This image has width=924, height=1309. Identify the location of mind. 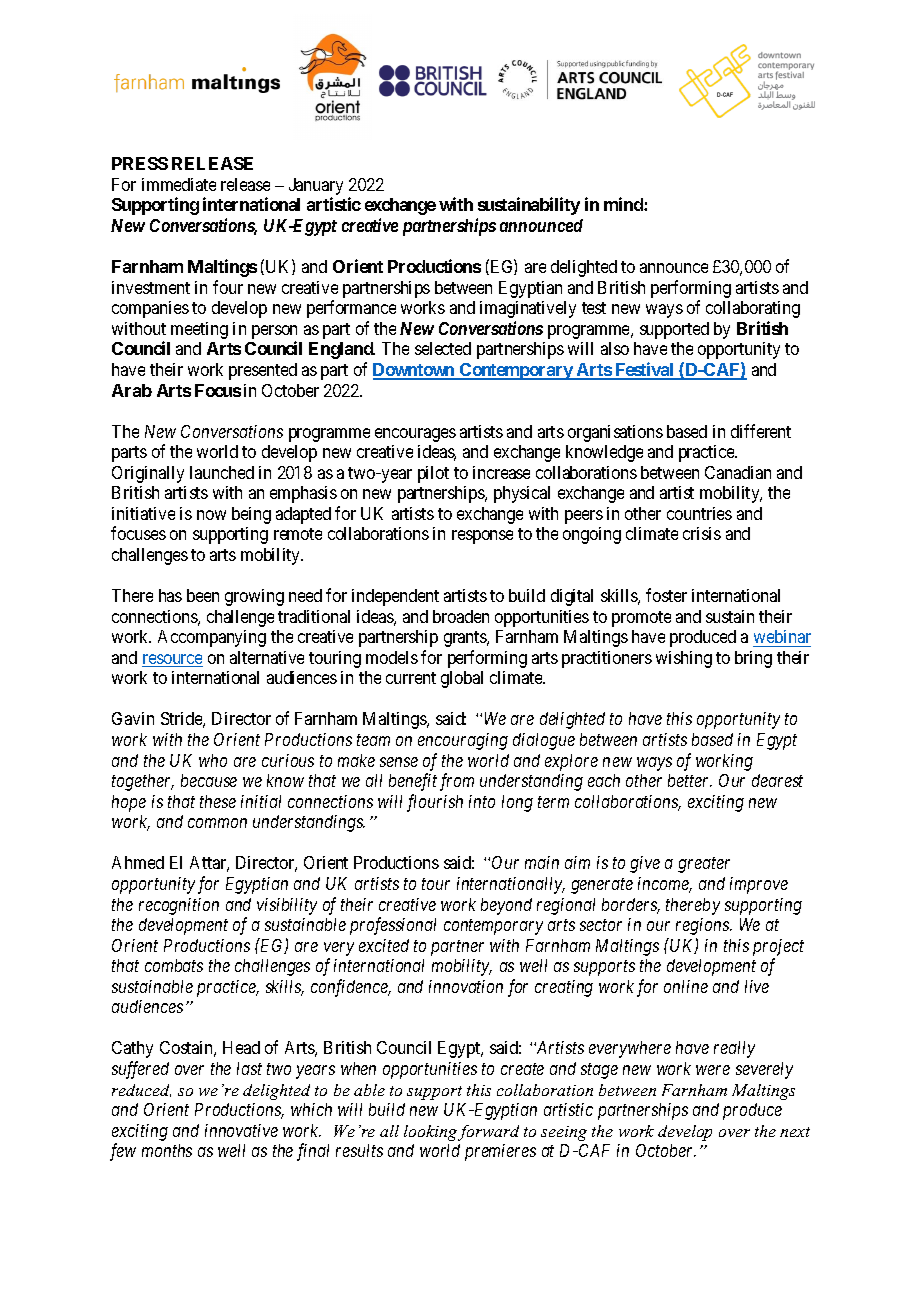
(624, 204).
